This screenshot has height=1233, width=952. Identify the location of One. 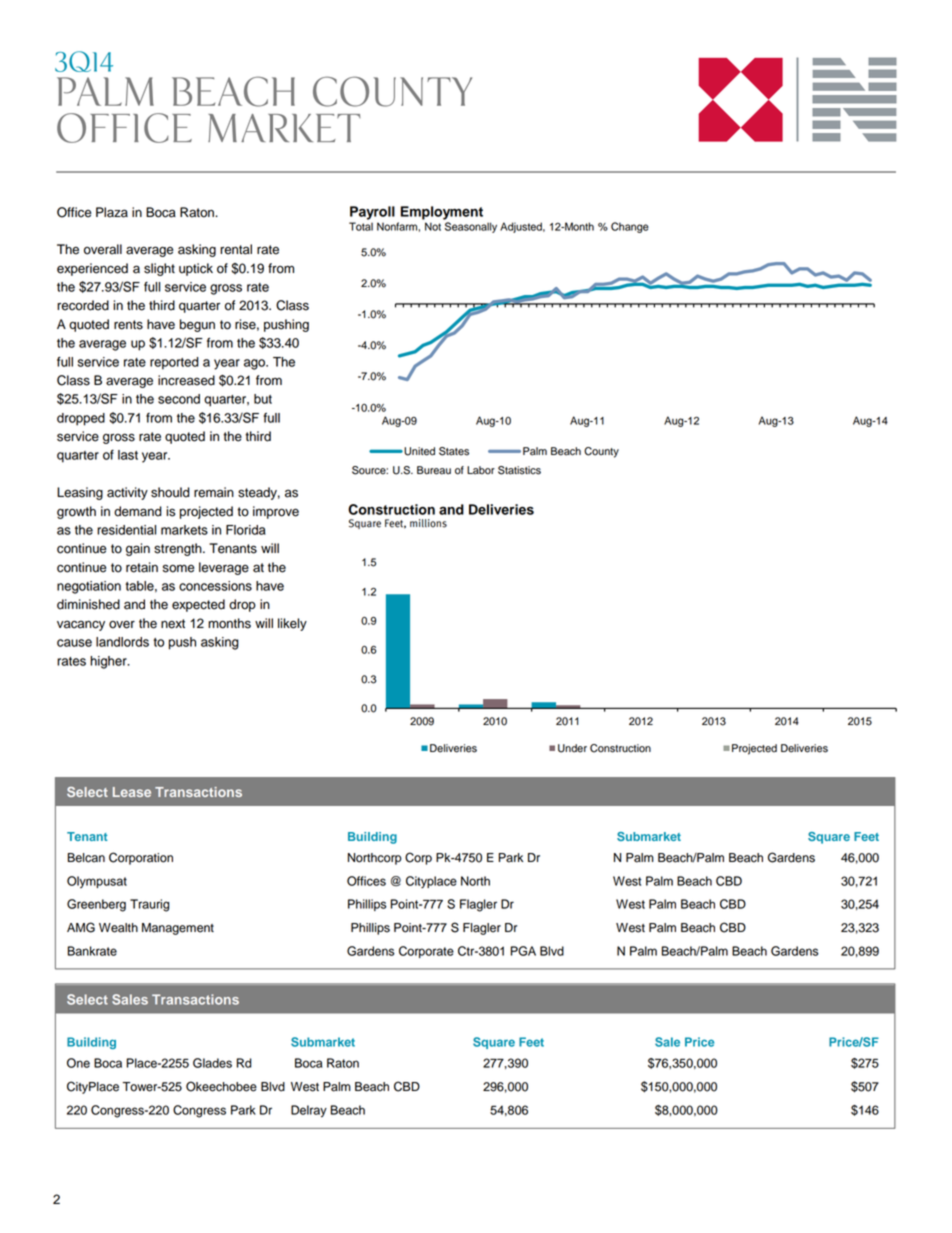
(78, 1063).
